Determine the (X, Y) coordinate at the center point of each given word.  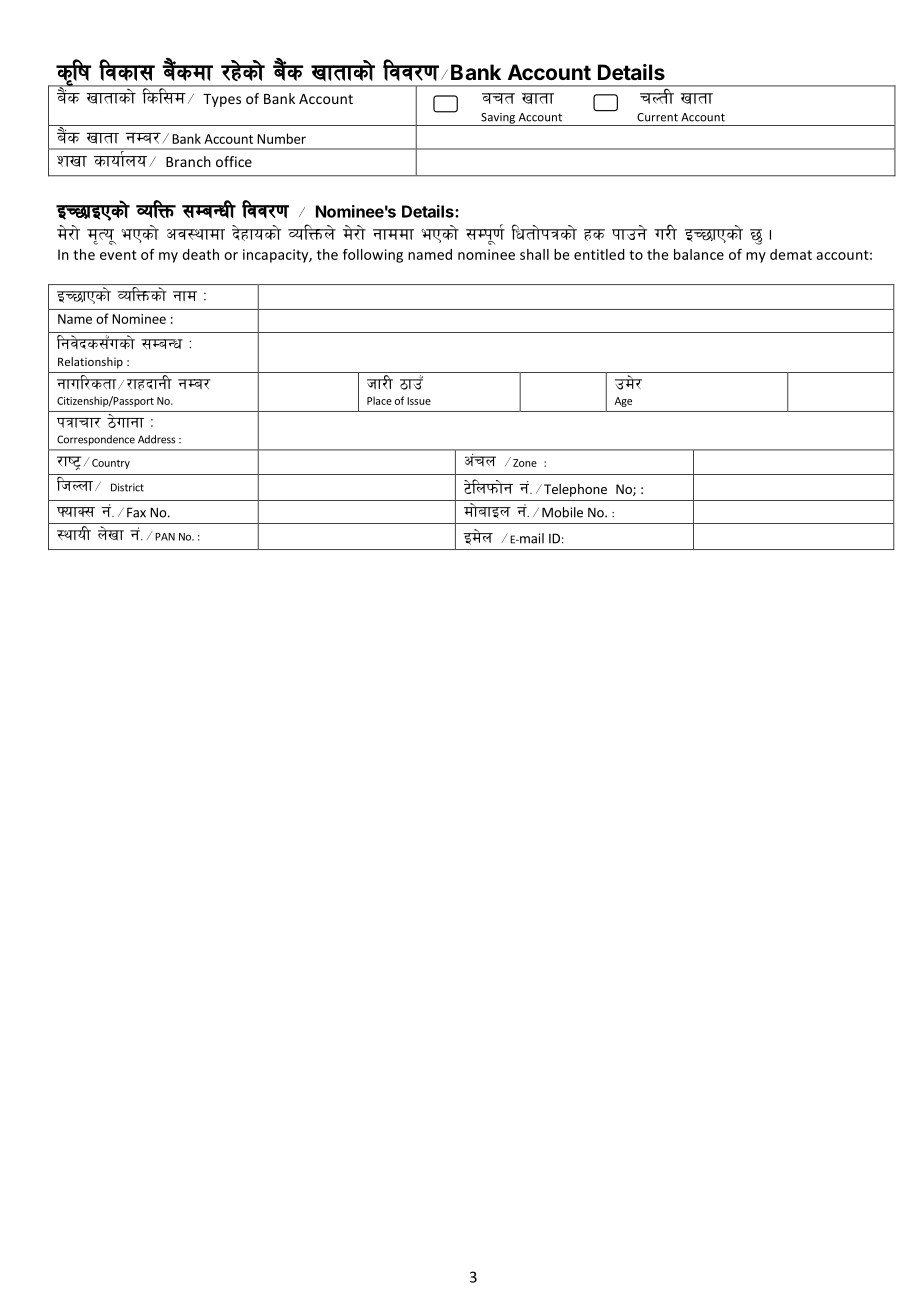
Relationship (90, 363)
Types (222, 100)
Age (623, 402)
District (127, 487)
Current (657, 117)
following (373, 256)
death (200, 254)
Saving (498, 119)
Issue (419, 401)
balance (699, 254)
